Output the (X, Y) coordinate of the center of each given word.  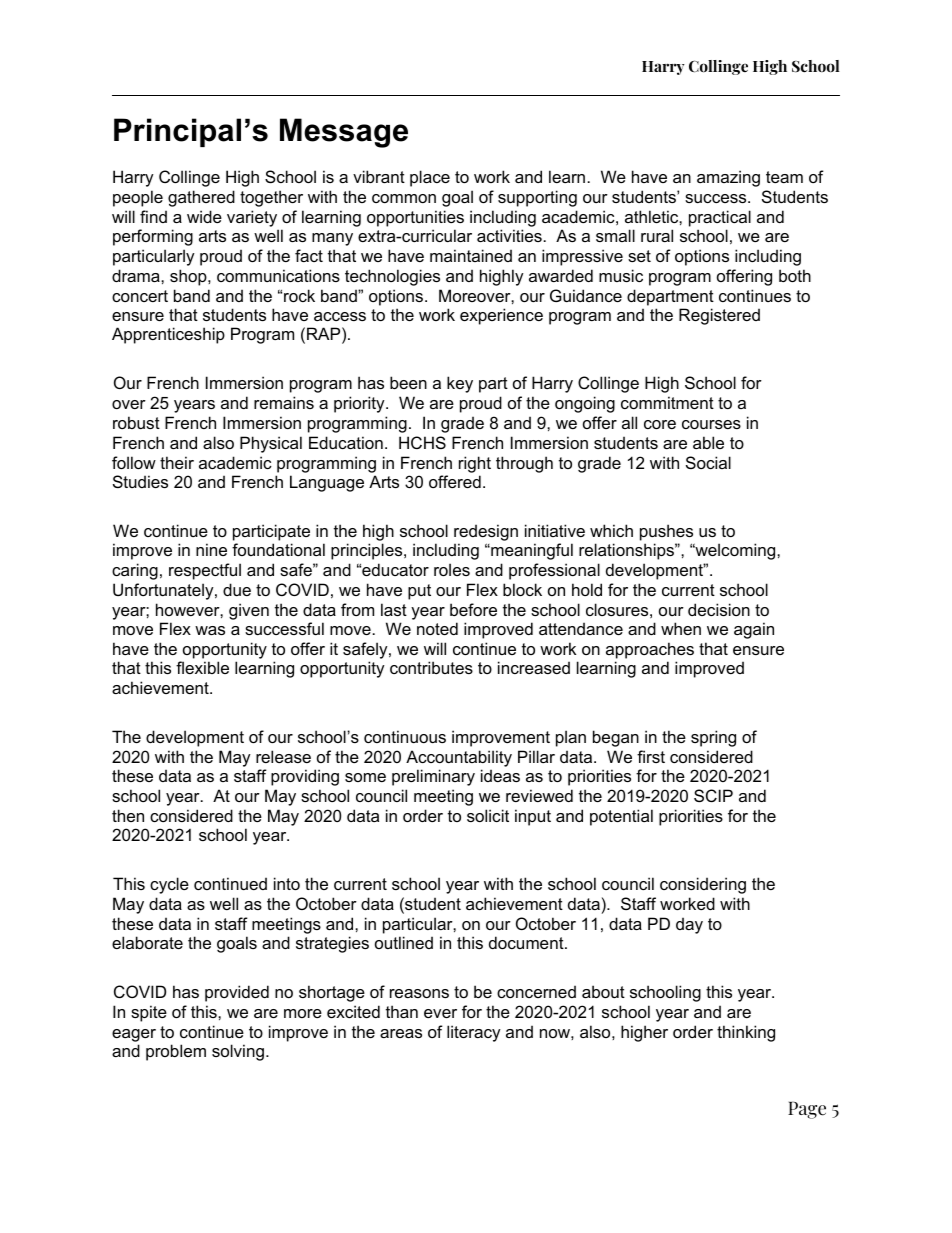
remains (284, 402)
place (430, 178)
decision (719, 609)
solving (238, 1052)
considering (703, 885)
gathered (201, 198)
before (473, 609)
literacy (474, 1033)
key (460, 384)
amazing (728, 178)
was (210, 630)
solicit (488, 815)
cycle (169, 885)
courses (711, 424)
